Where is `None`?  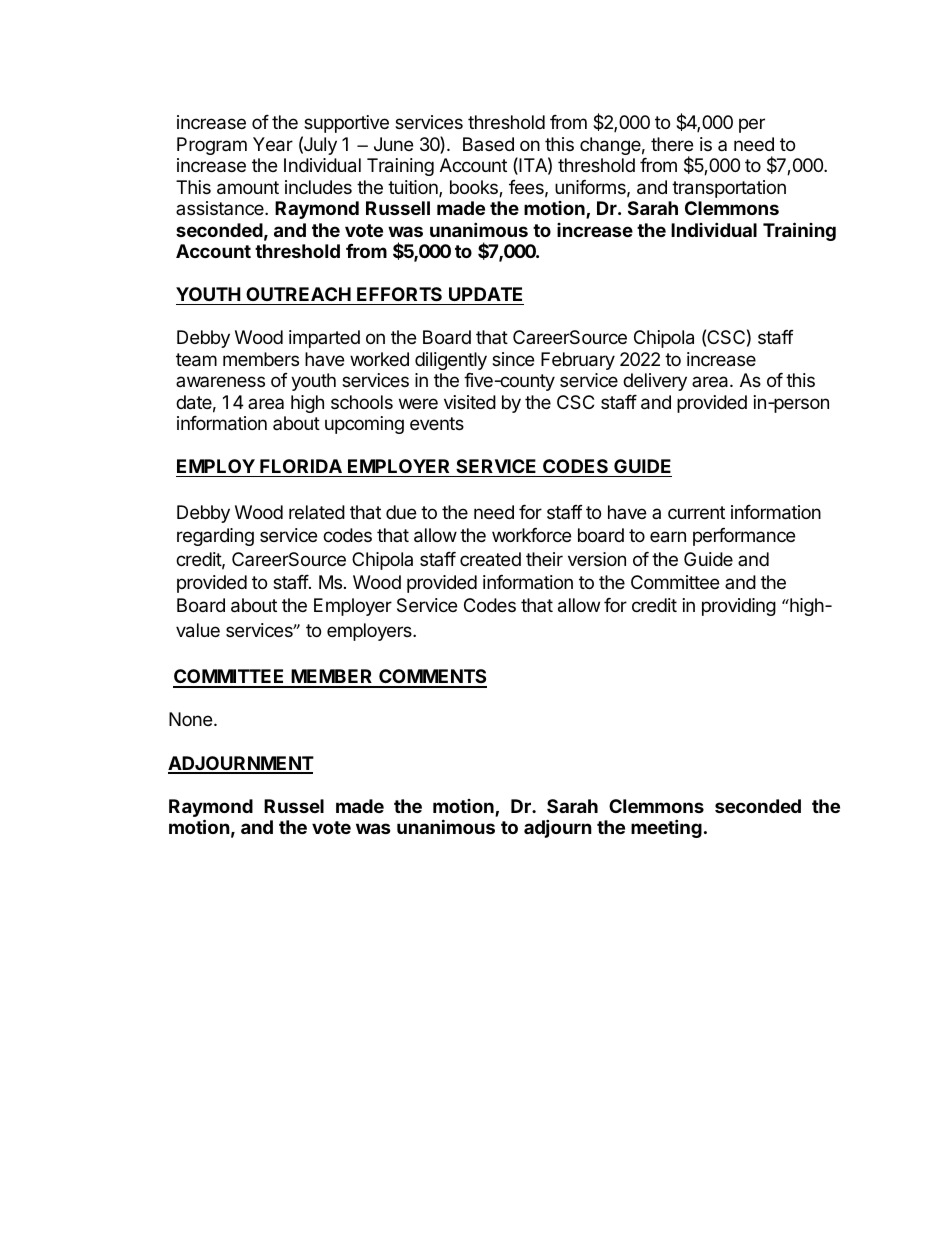 None is located at coordinates (190, 719).
